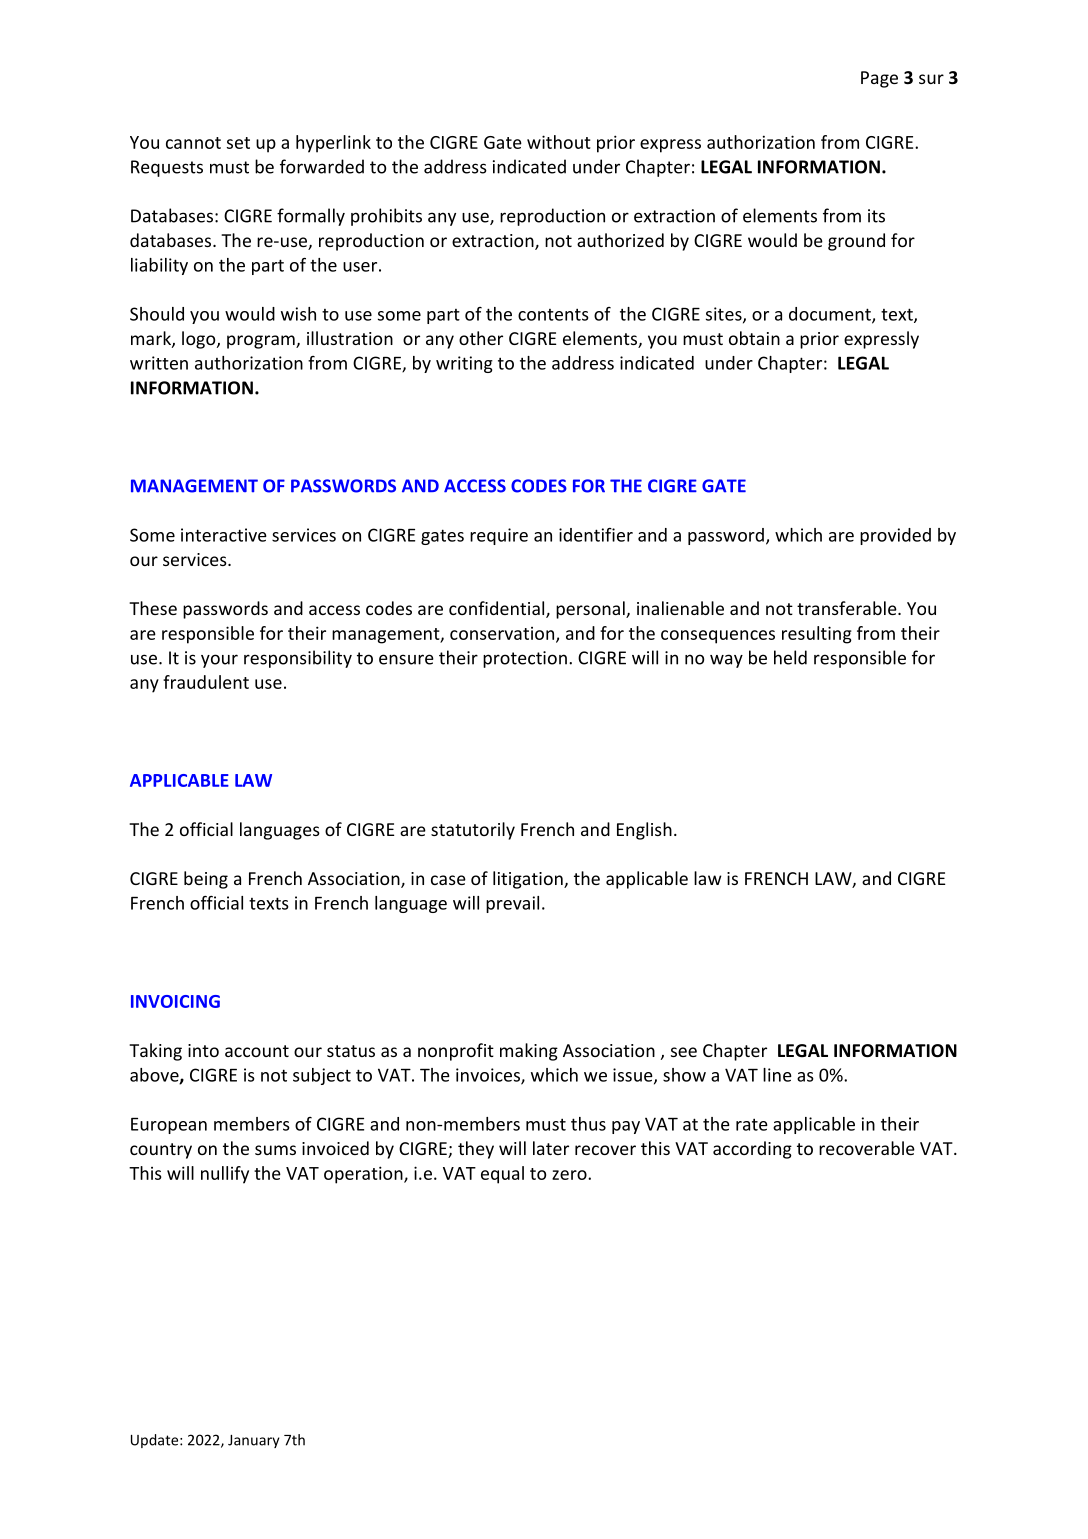  Describe the element at coordinates (175, 1001) in the screenshot. I see `INVOICING` at that location.
